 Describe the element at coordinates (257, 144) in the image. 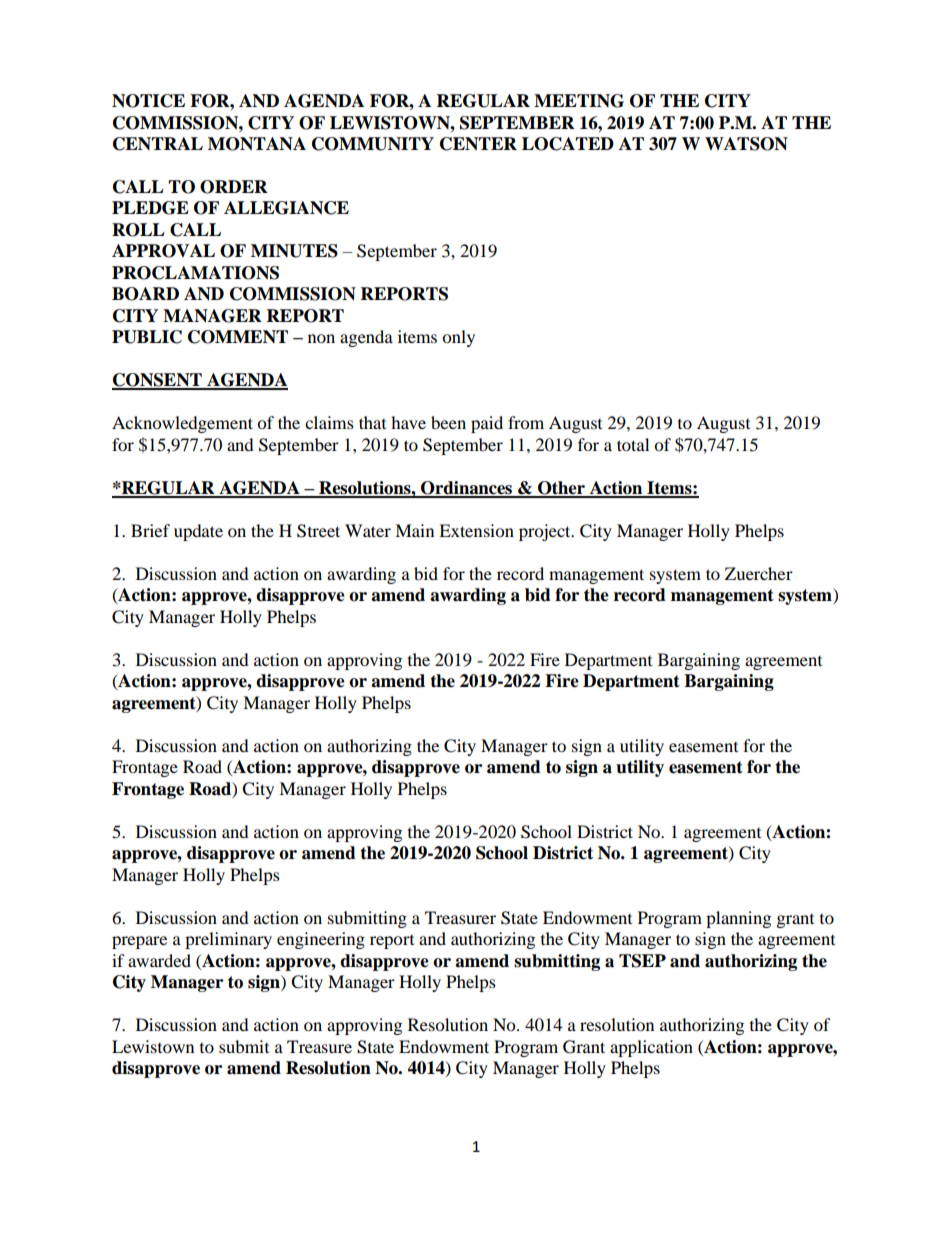

I see `MONTANA` at that location.
